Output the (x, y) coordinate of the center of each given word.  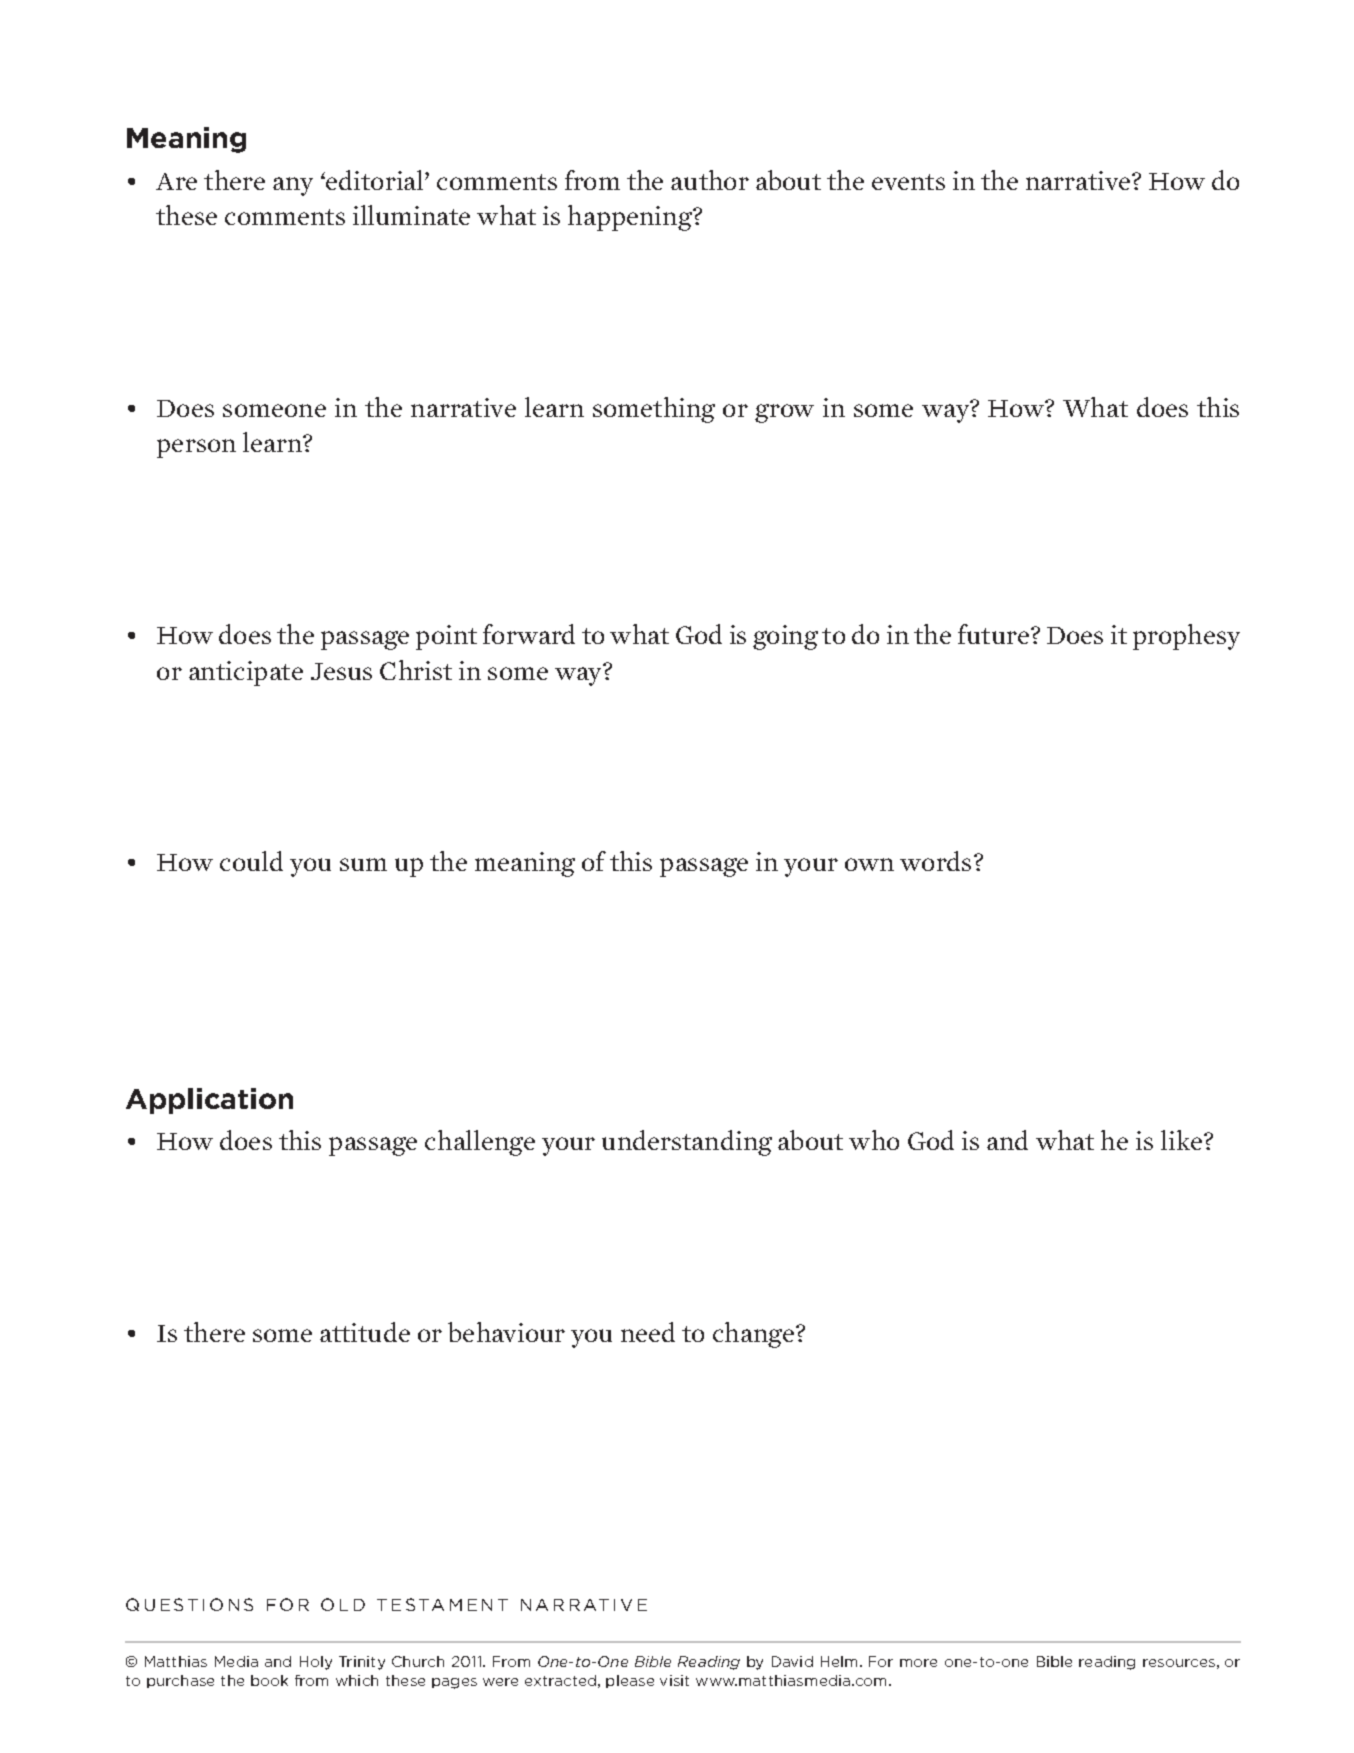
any (293, 186)
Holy (316, 1663)
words (935, 861)
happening (631, 218)
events (908, 182)
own (869, 864)
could (251, 861)
